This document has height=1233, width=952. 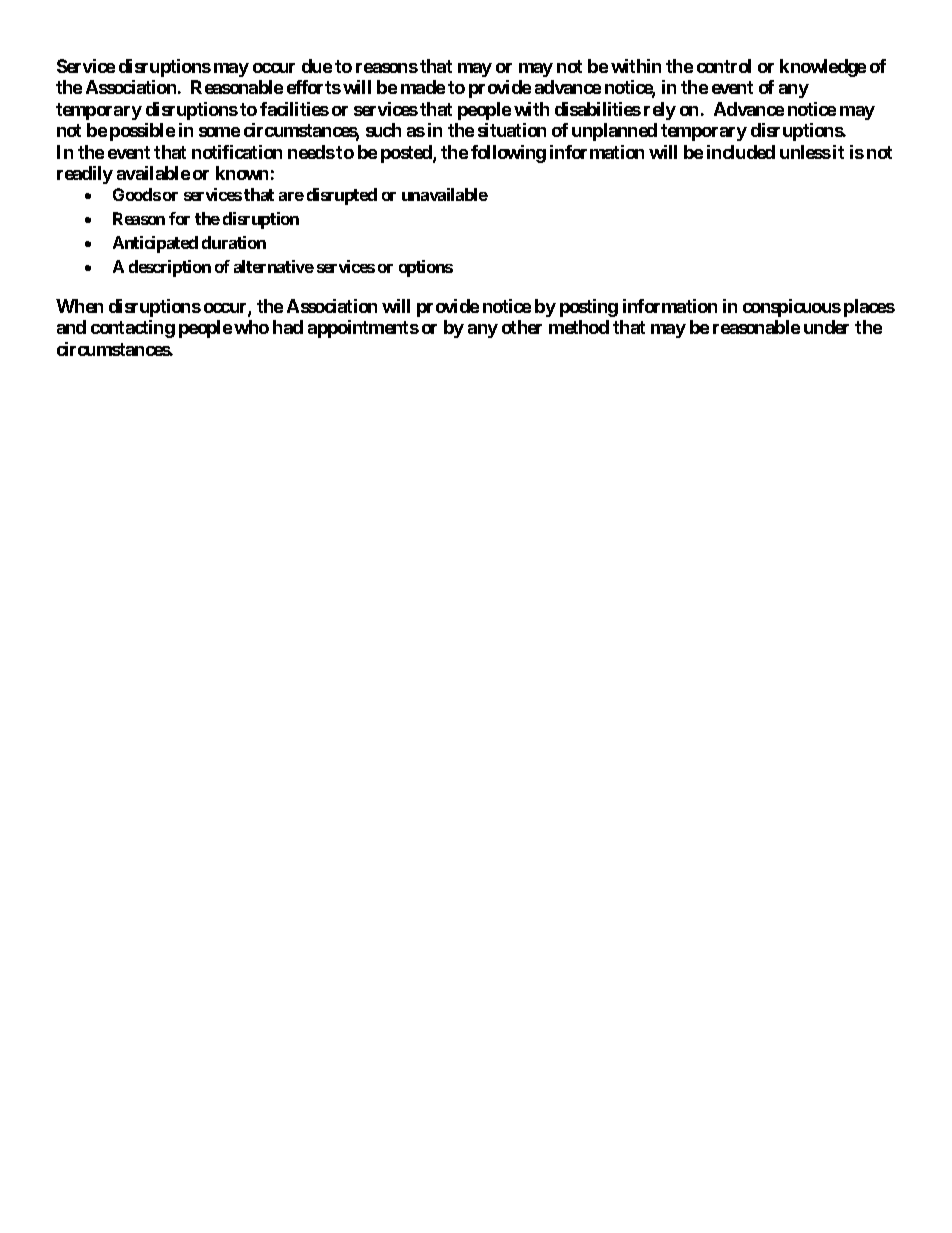 I want to click on notification, so click(x=237, y=152).
